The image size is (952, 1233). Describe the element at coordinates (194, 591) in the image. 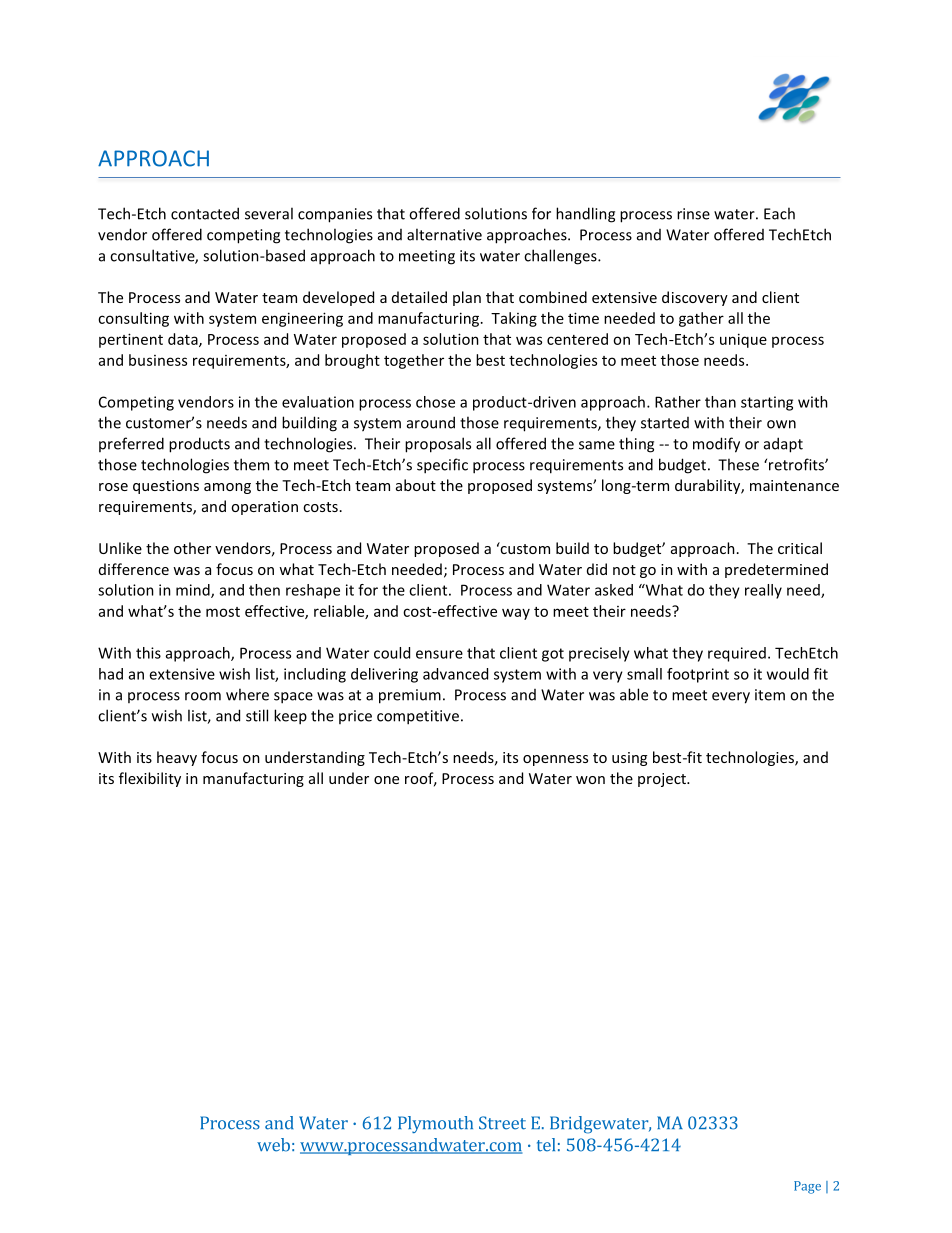

I see `mind` at that location.
